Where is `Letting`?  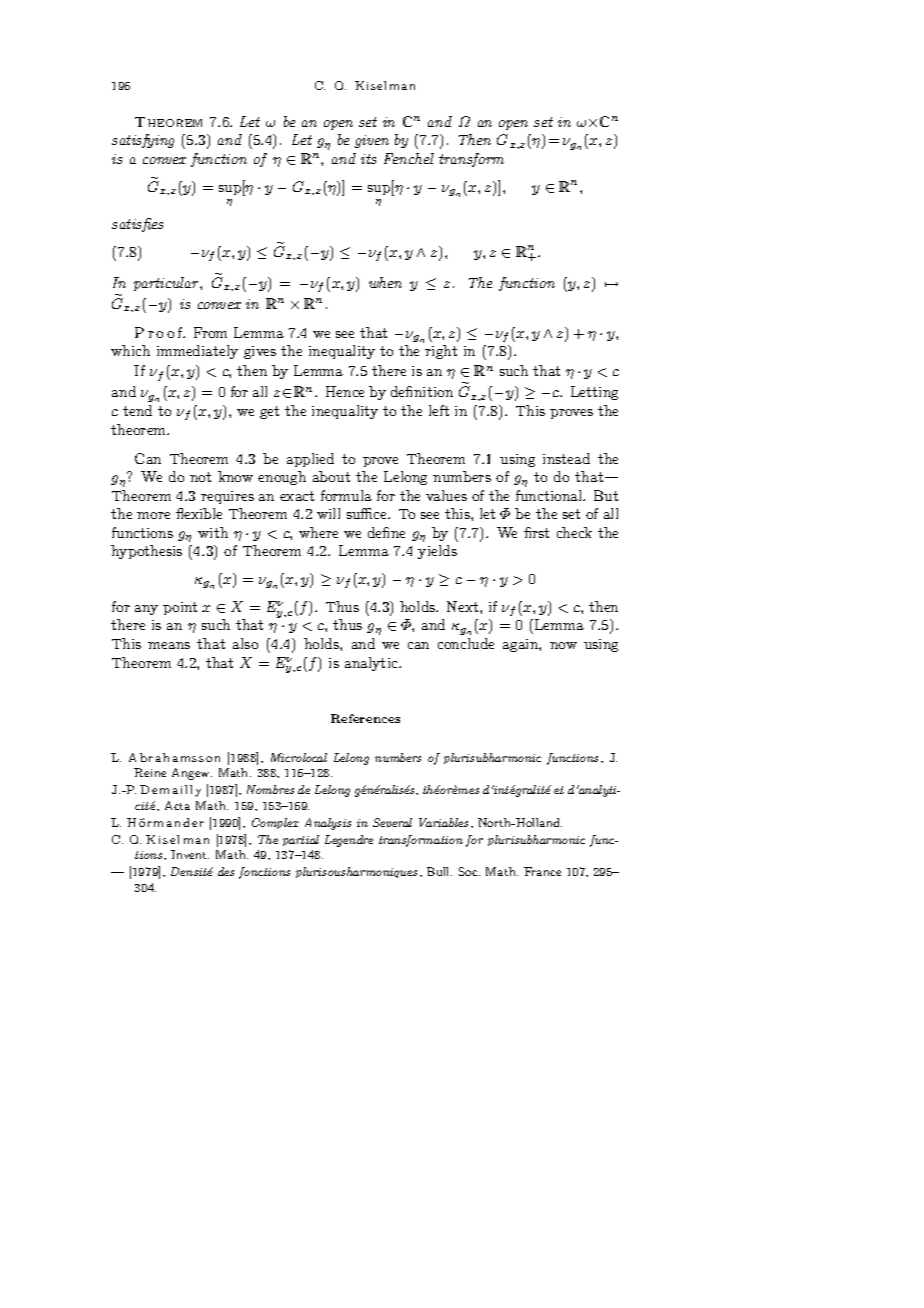 Letting is located at coordinates (594, 393).
